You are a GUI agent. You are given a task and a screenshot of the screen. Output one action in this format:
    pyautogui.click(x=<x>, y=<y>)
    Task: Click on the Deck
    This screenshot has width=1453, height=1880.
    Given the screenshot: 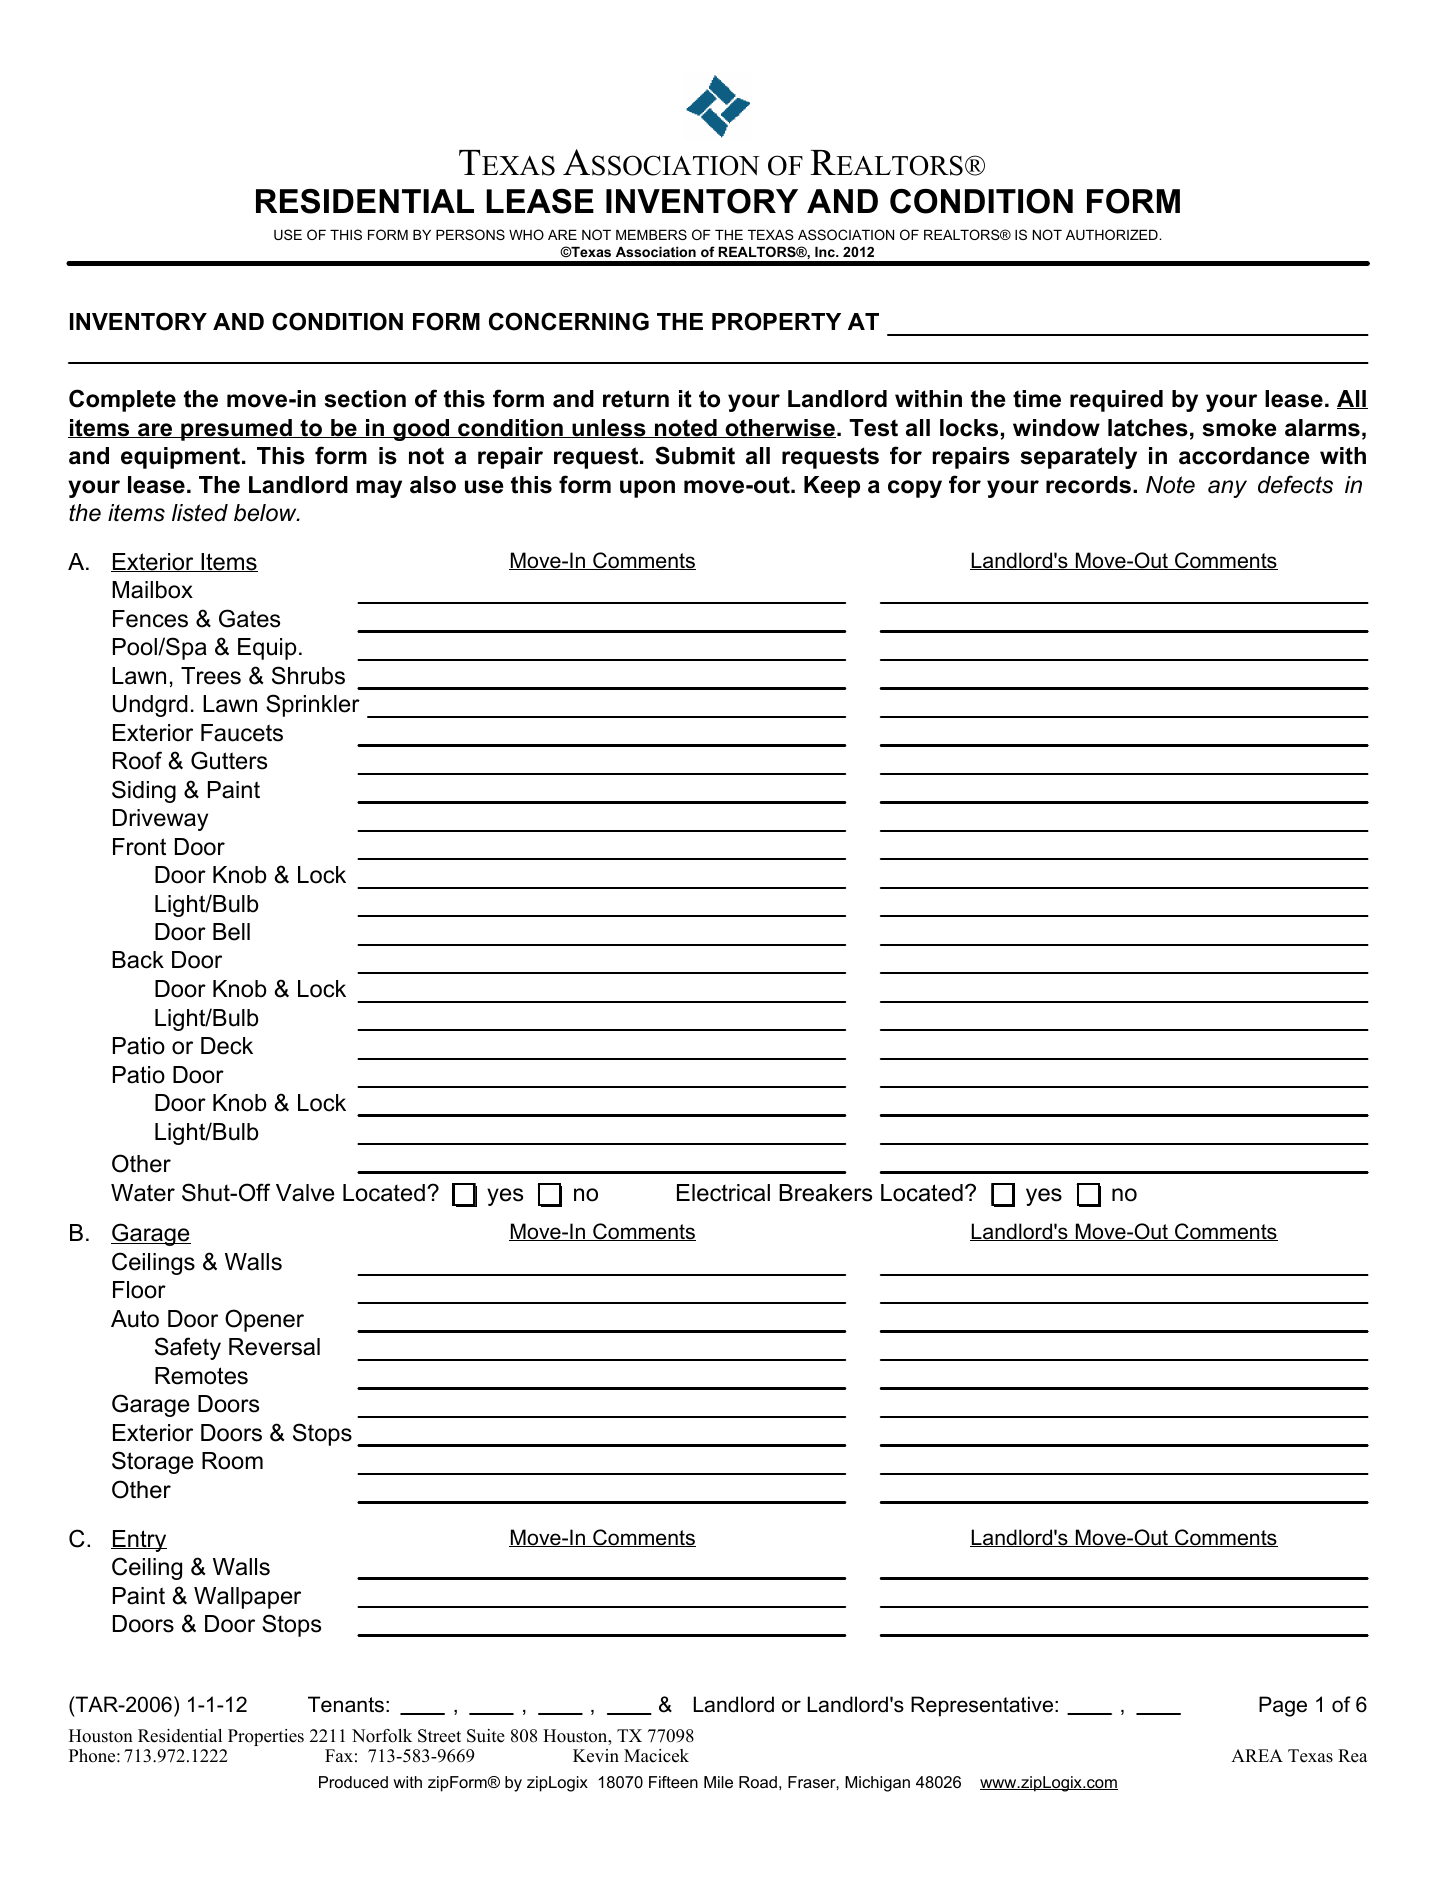 What is the action you would take?
    pyautogui.click(x=227, y=1046)
